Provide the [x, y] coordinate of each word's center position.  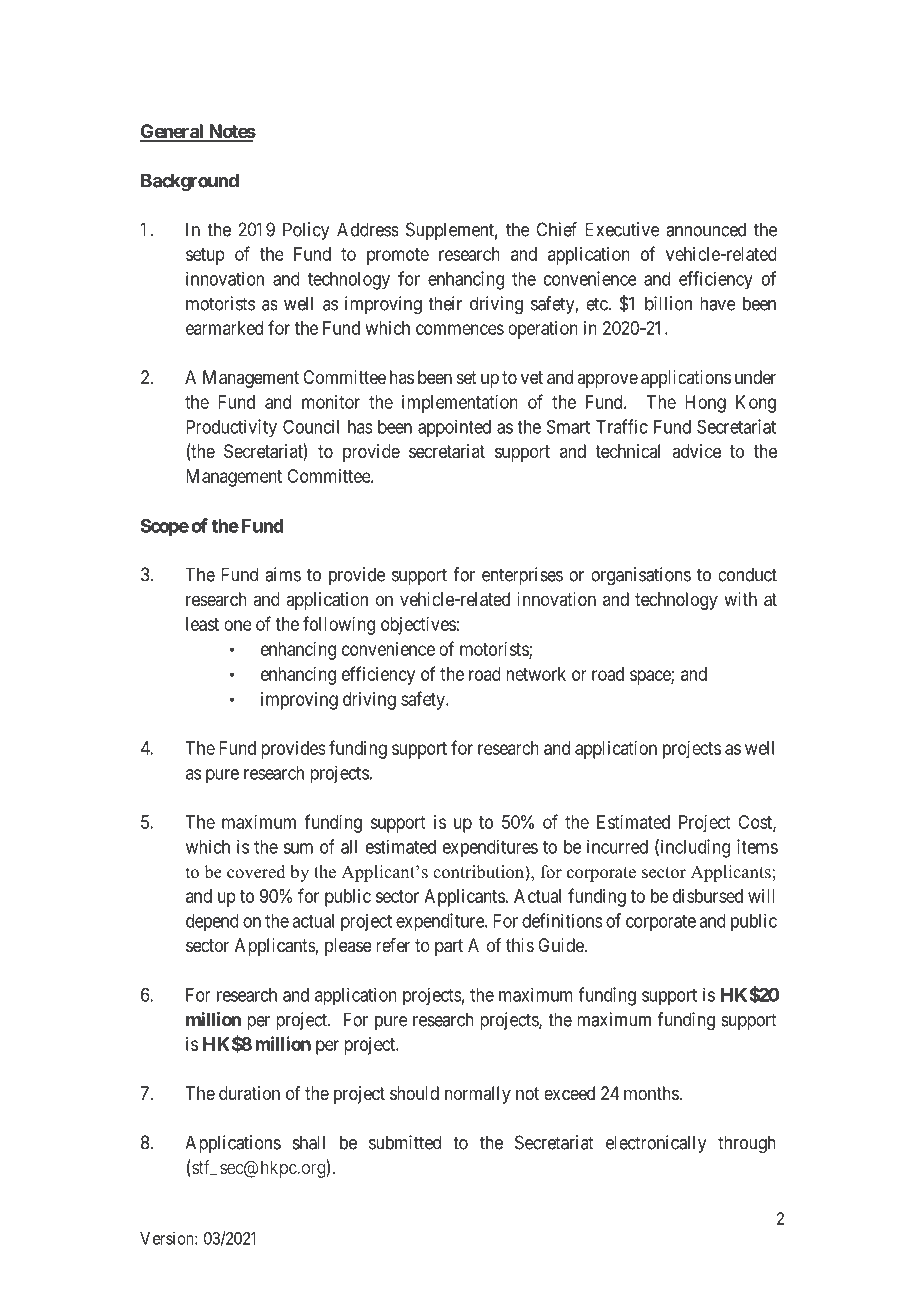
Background [190, 182]
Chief [556, 229]
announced [706, 229]
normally [478, 1095]
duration [249, 1093]
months [652, 1093]
